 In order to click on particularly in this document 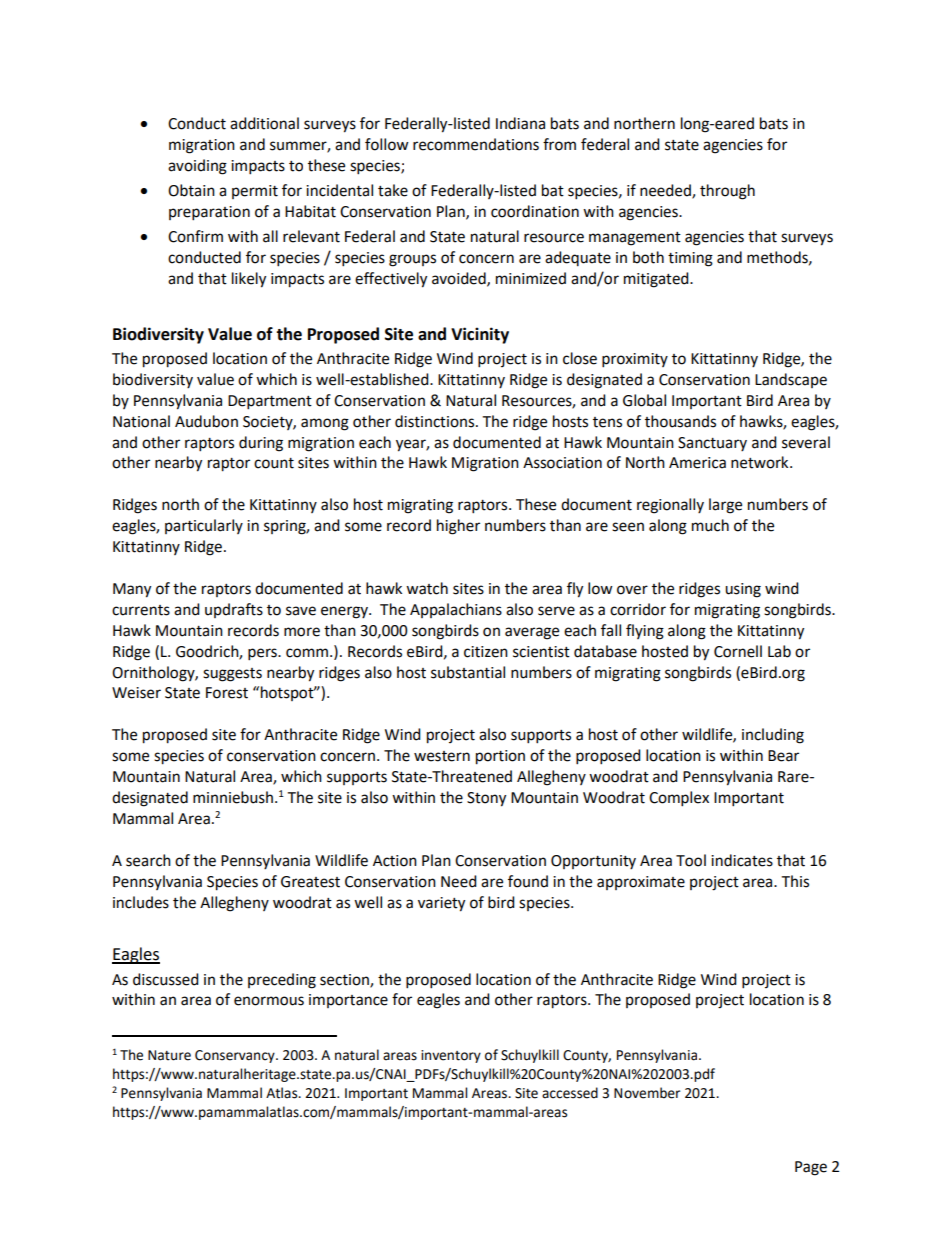, I will do `click(204, 526)`.
